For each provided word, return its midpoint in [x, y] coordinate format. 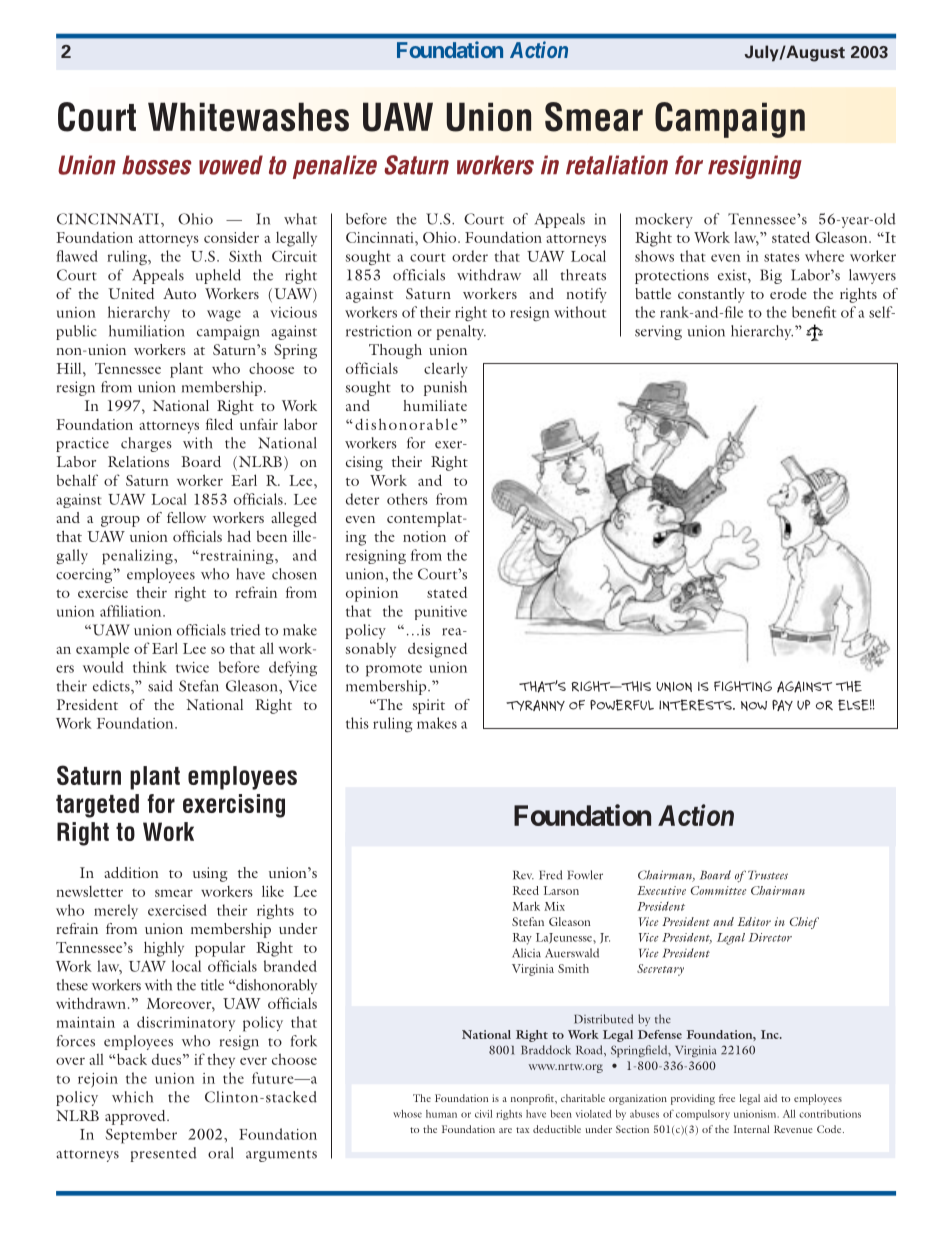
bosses [157, 165]
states [782, 257]
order [470, 256]
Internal [751, 1129]
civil [483, 1114]
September [141, 1136]
